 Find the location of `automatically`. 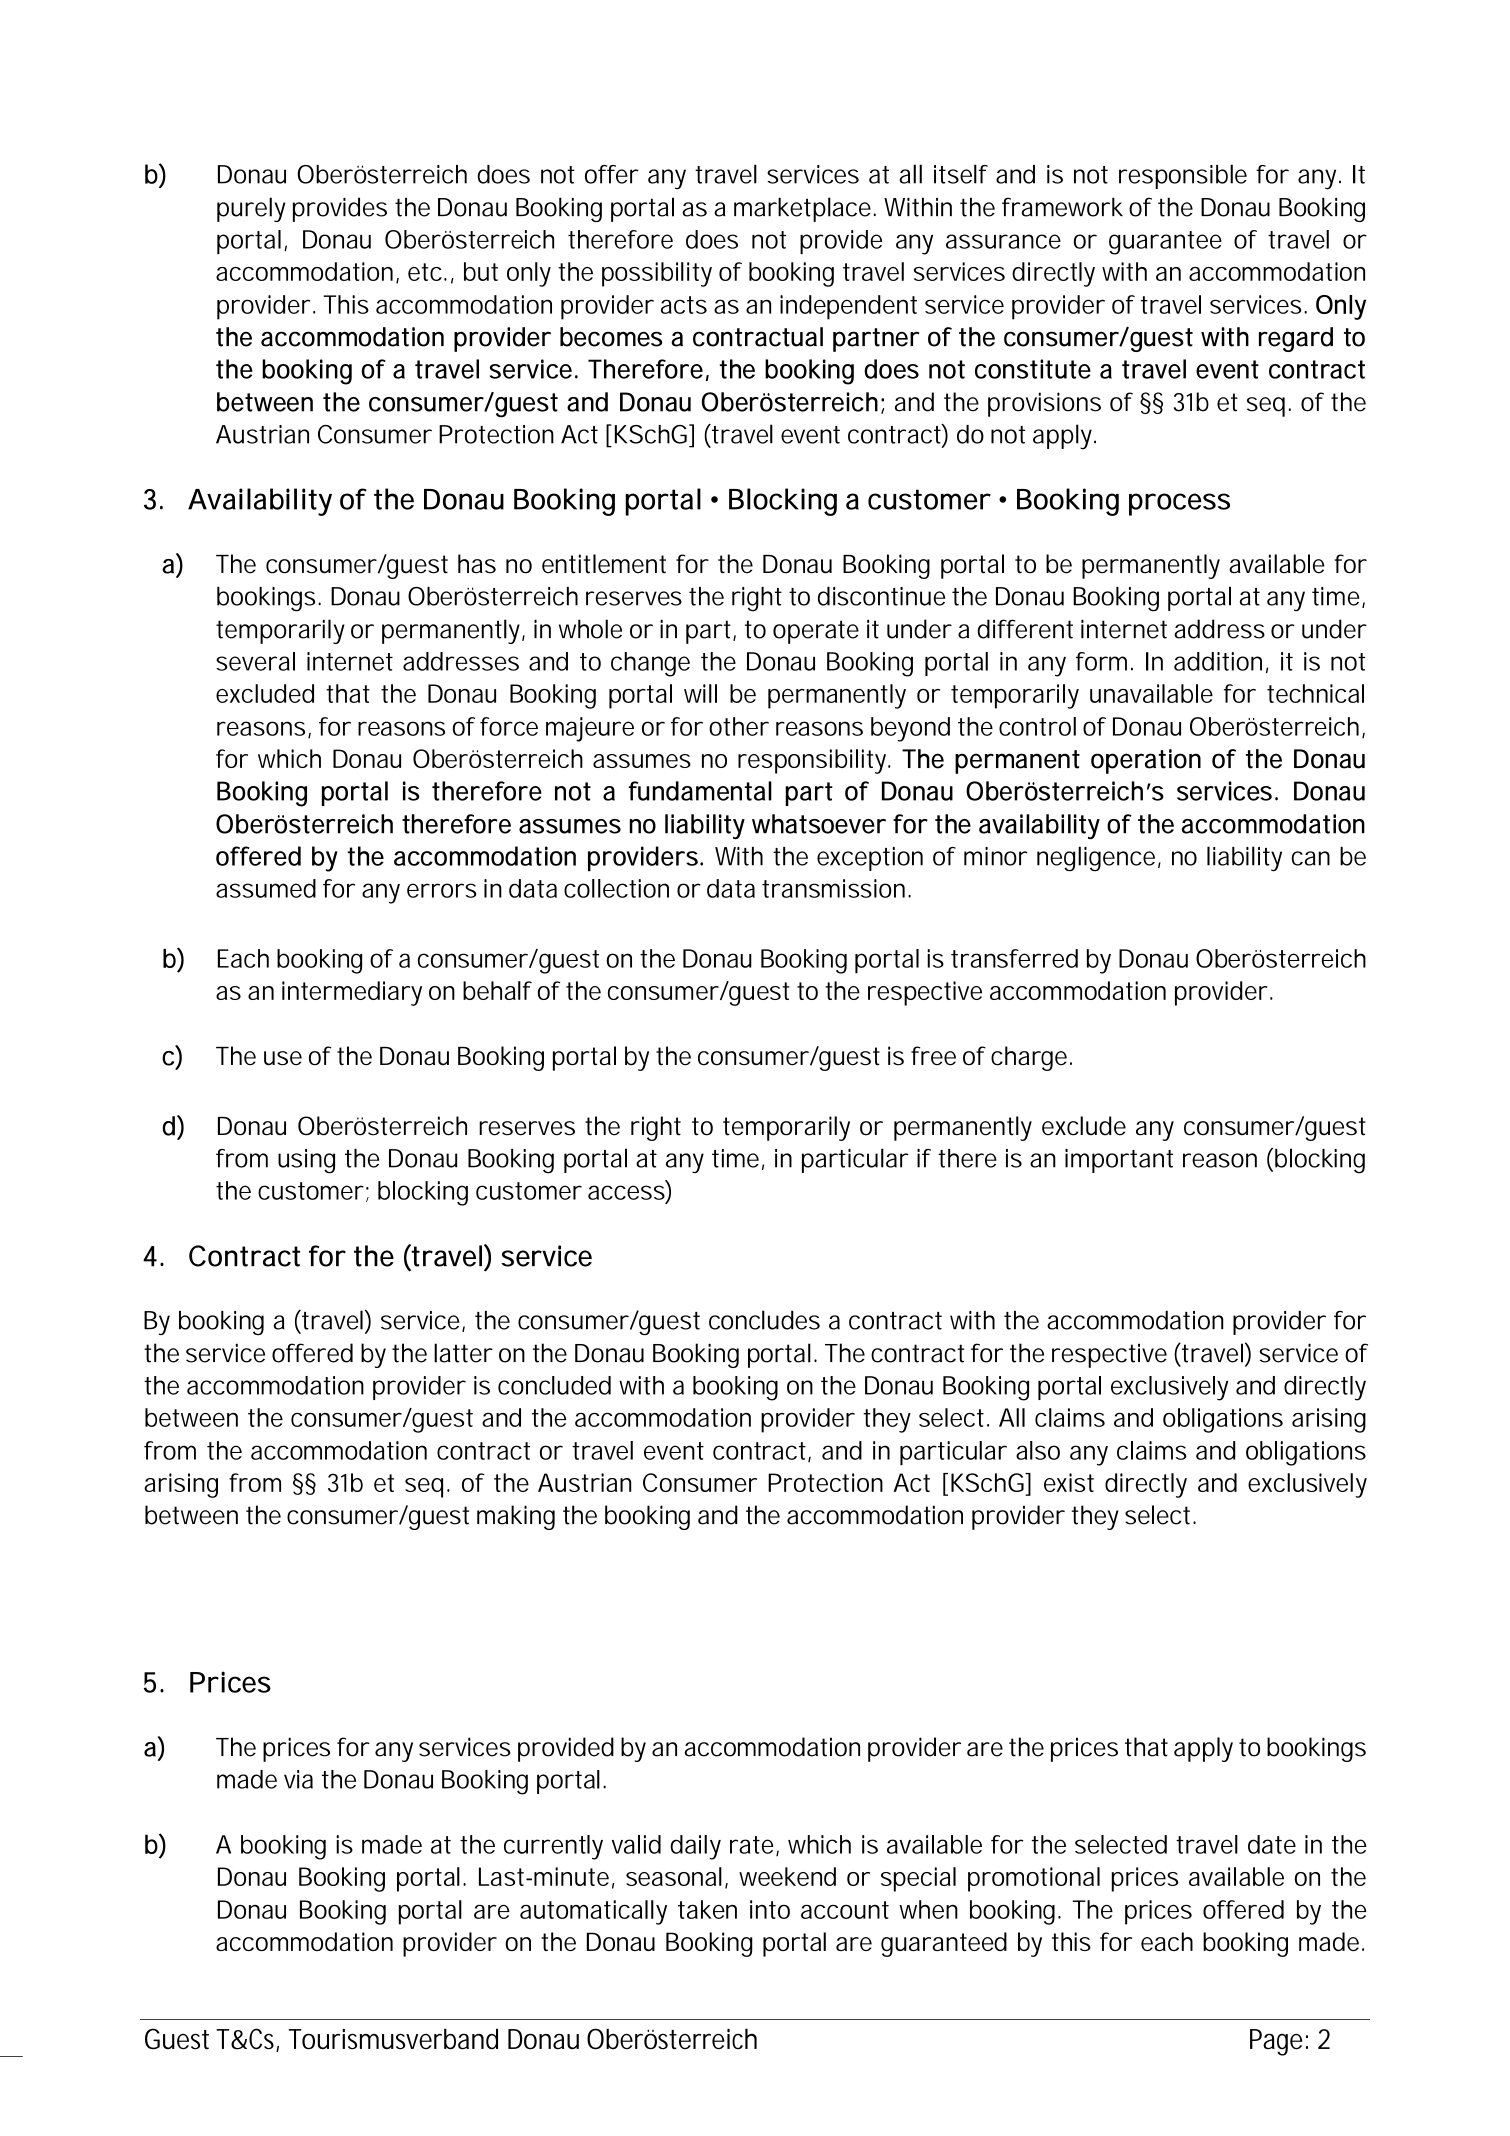

automatically is located at coordinates (593, 1912).
